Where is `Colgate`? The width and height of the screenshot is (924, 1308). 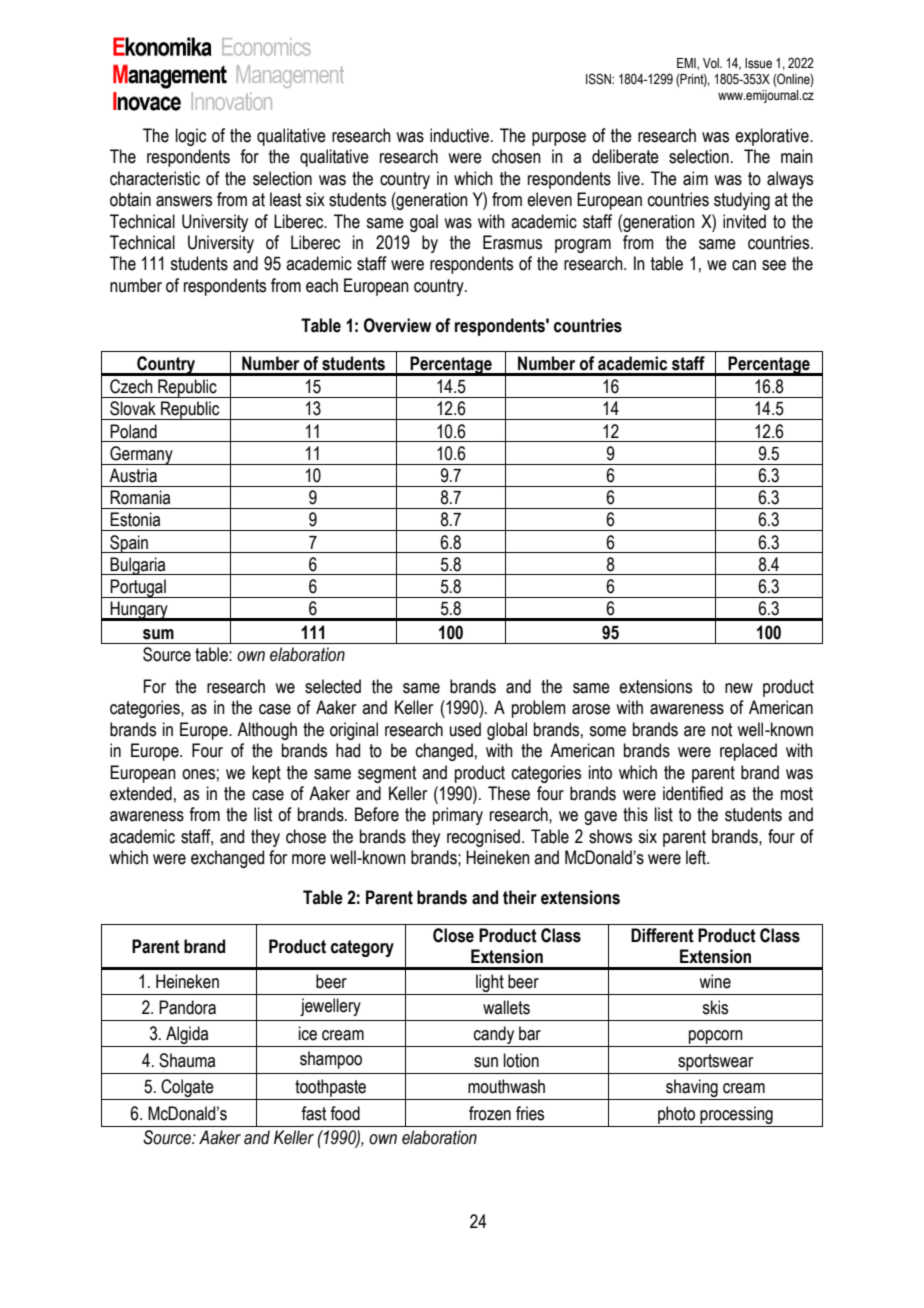 Colgate is located at coordinates (188, 1089).
